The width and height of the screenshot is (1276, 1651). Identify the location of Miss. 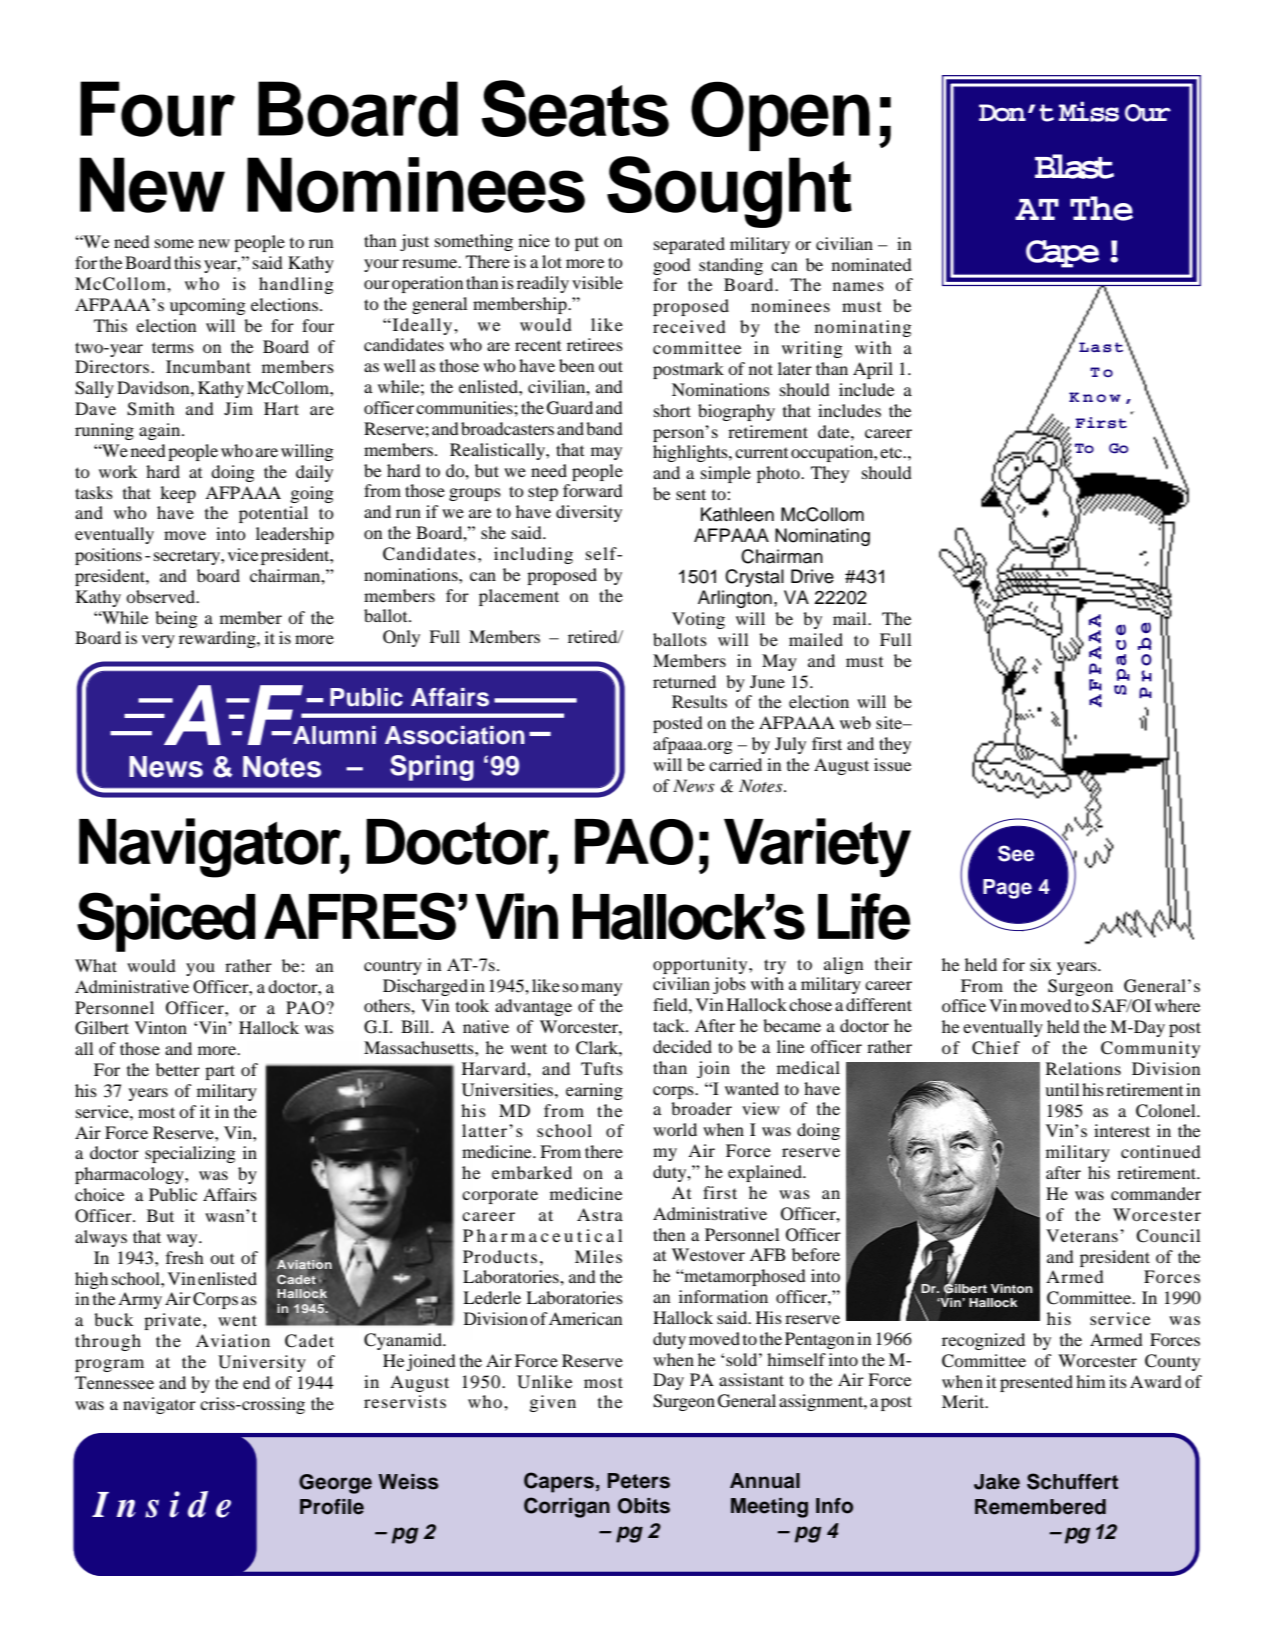
(1089, 112).
